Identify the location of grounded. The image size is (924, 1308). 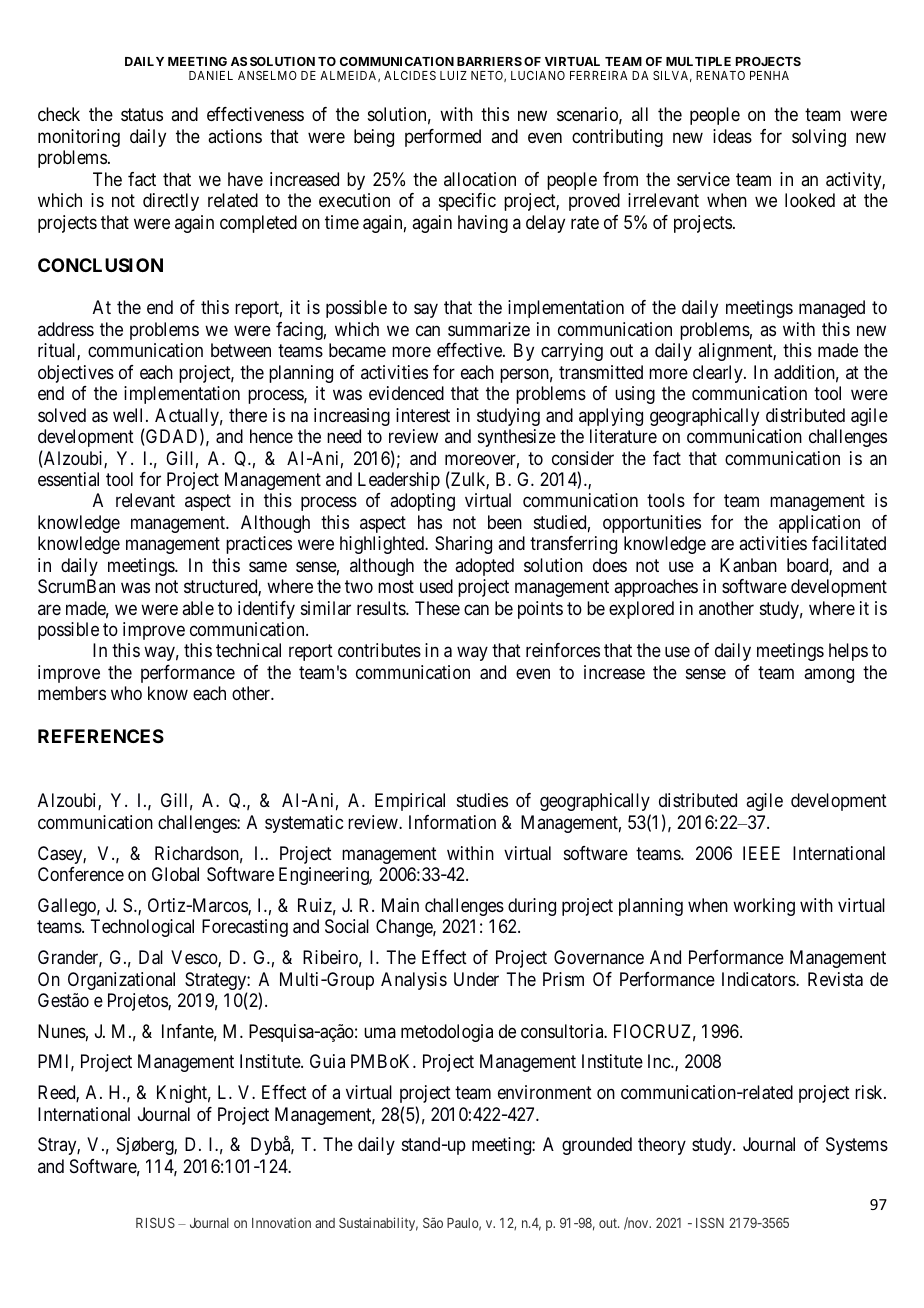
(597, 1146).
